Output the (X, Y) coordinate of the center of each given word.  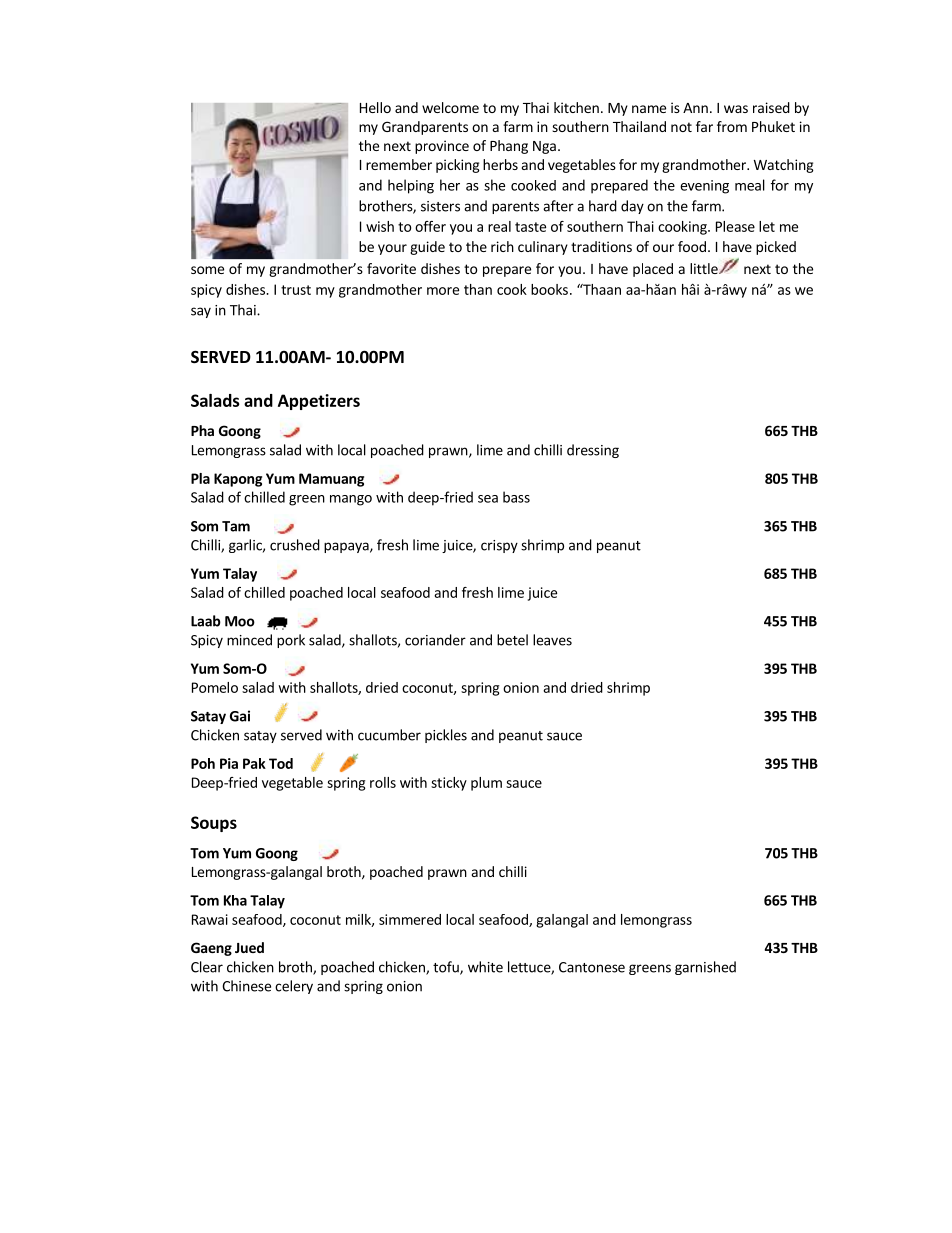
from (732, 126)
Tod (281, 763)
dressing (593, 451)
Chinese (246, 986)
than (478, 289)
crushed (295, 545)
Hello (375, 107)
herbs (500, 164)
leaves (552, 640)
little (705, 268)
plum (486, 784)
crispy (499, 546)
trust (296, 290)
